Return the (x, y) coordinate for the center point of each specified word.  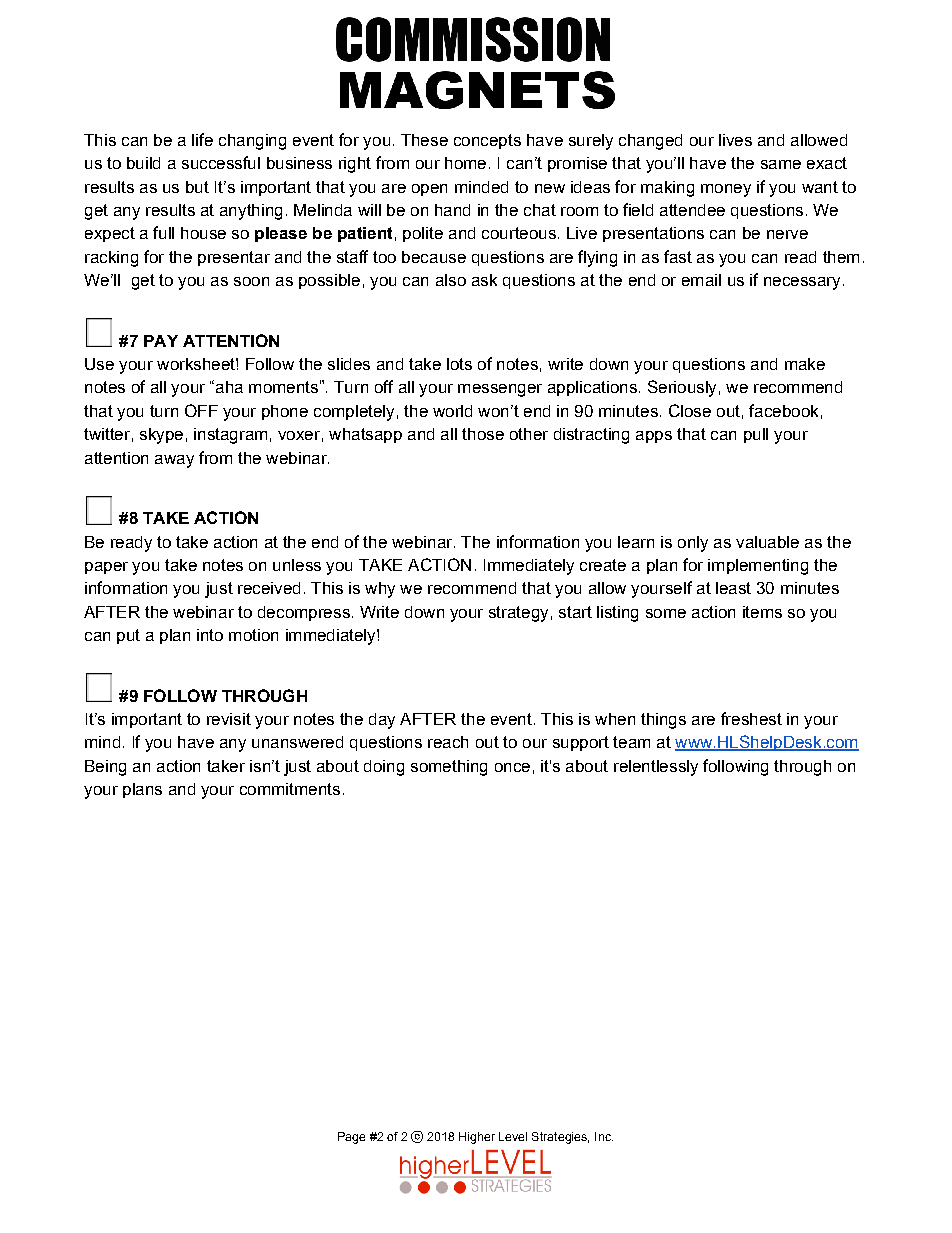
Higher (477, 1138)
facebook (783, 410)
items (762, 612)
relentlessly (656, 768)
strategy (518, 614)
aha (228, 386)
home (465, 163)
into (210, 635)
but (197, 187)
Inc (604, 1136)
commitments (290, 789)
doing (384, 768)
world (452, 411)
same (781, 164)
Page (351, 1138)
